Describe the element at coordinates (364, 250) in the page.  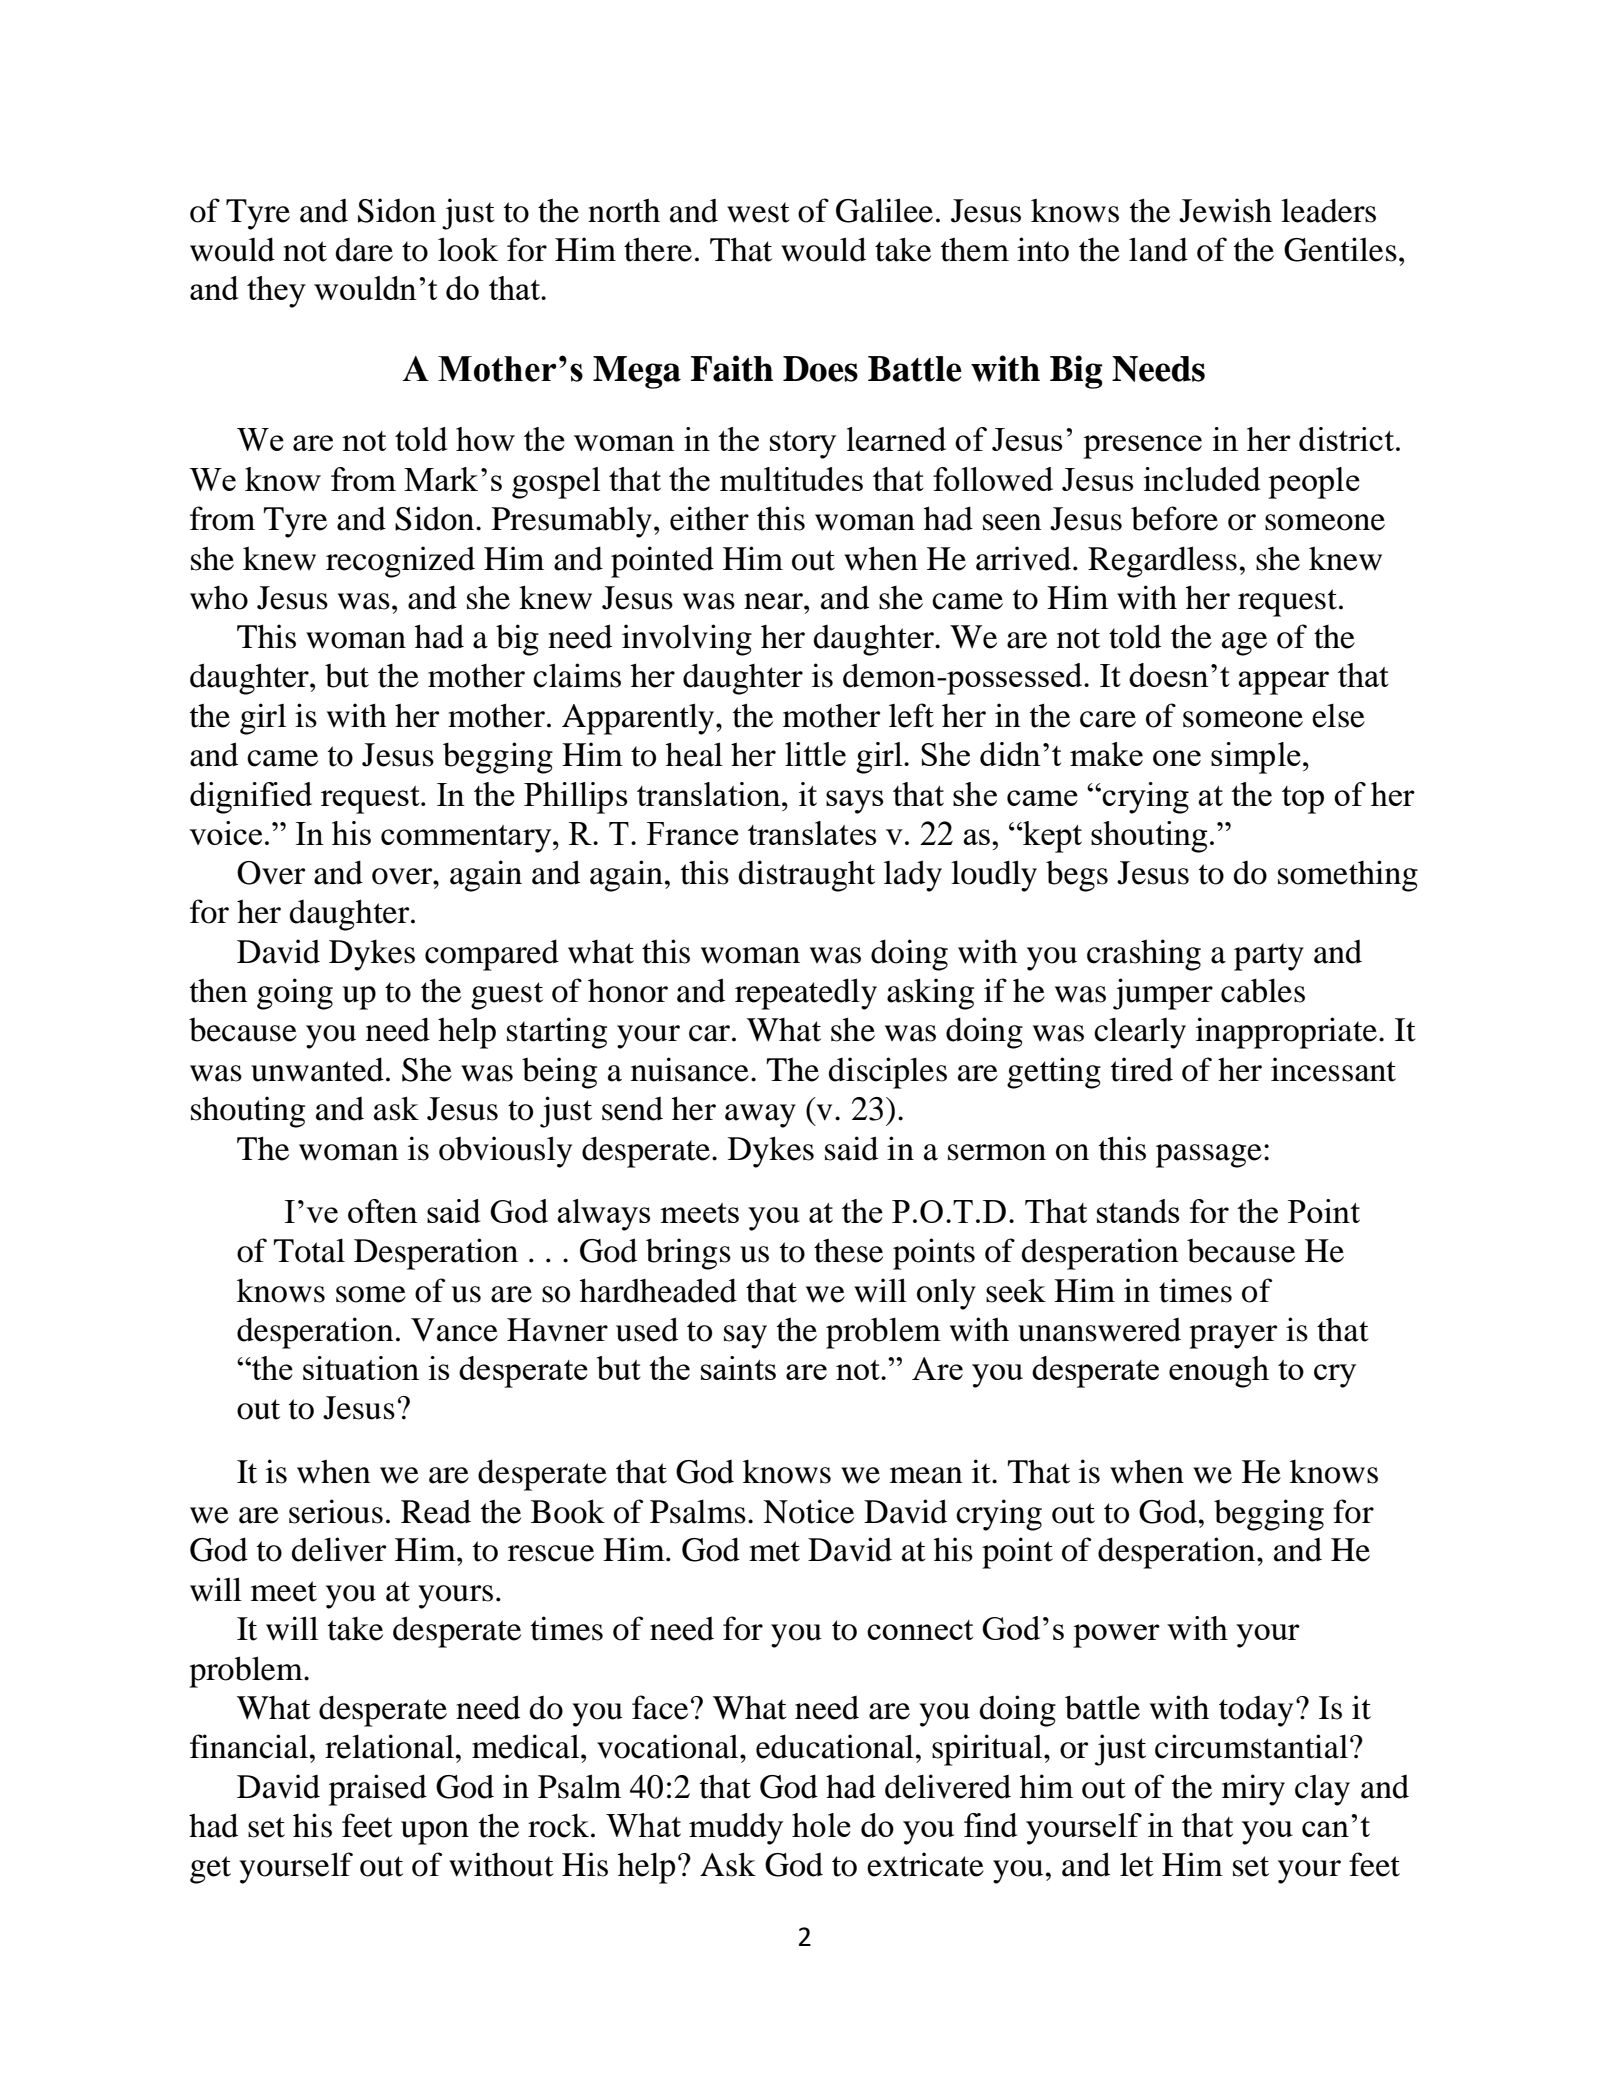
I see `dare` at that location.
